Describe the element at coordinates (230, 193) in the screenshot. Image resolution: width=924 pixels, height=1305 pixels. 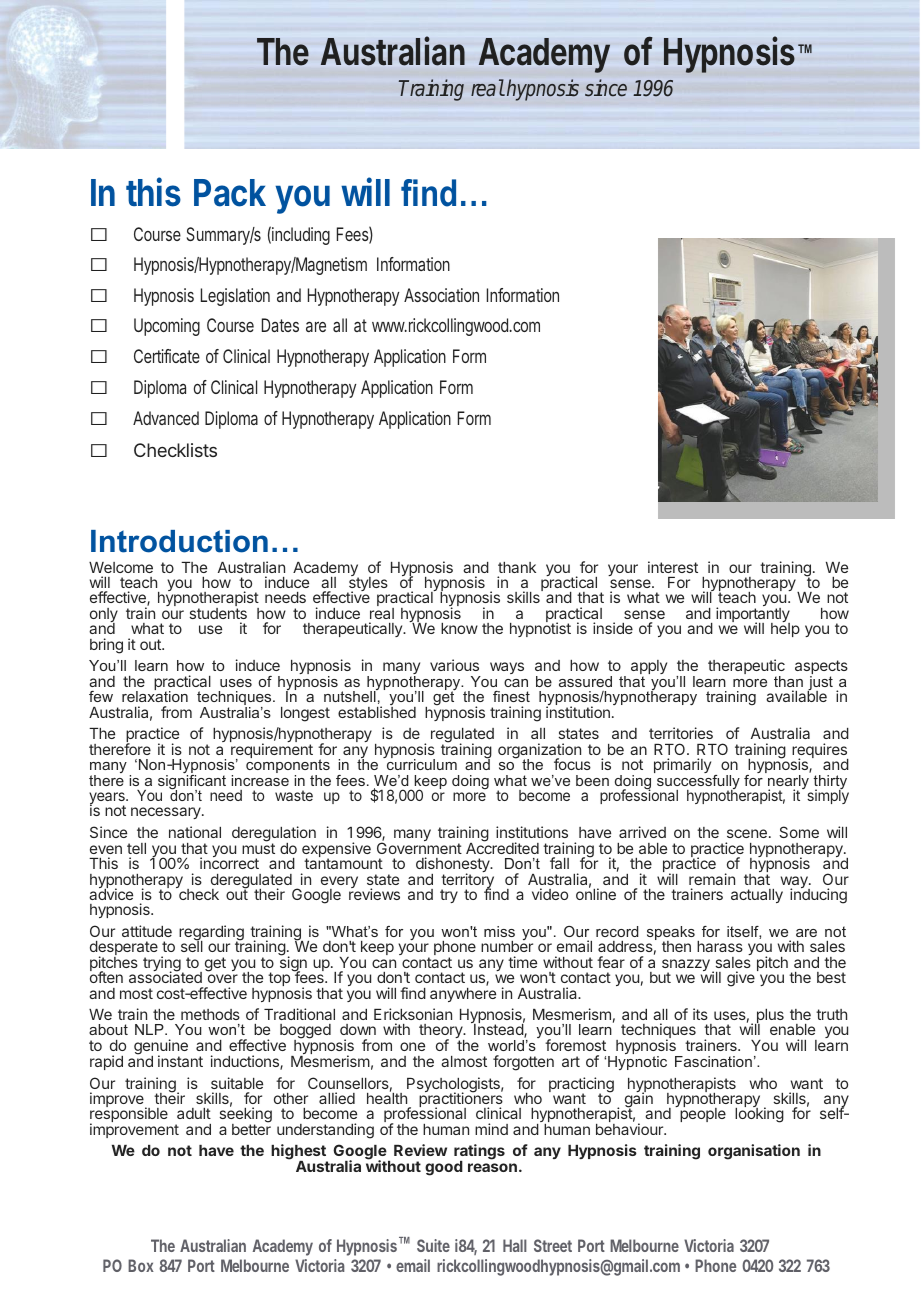
I see `Pack` at that location.
